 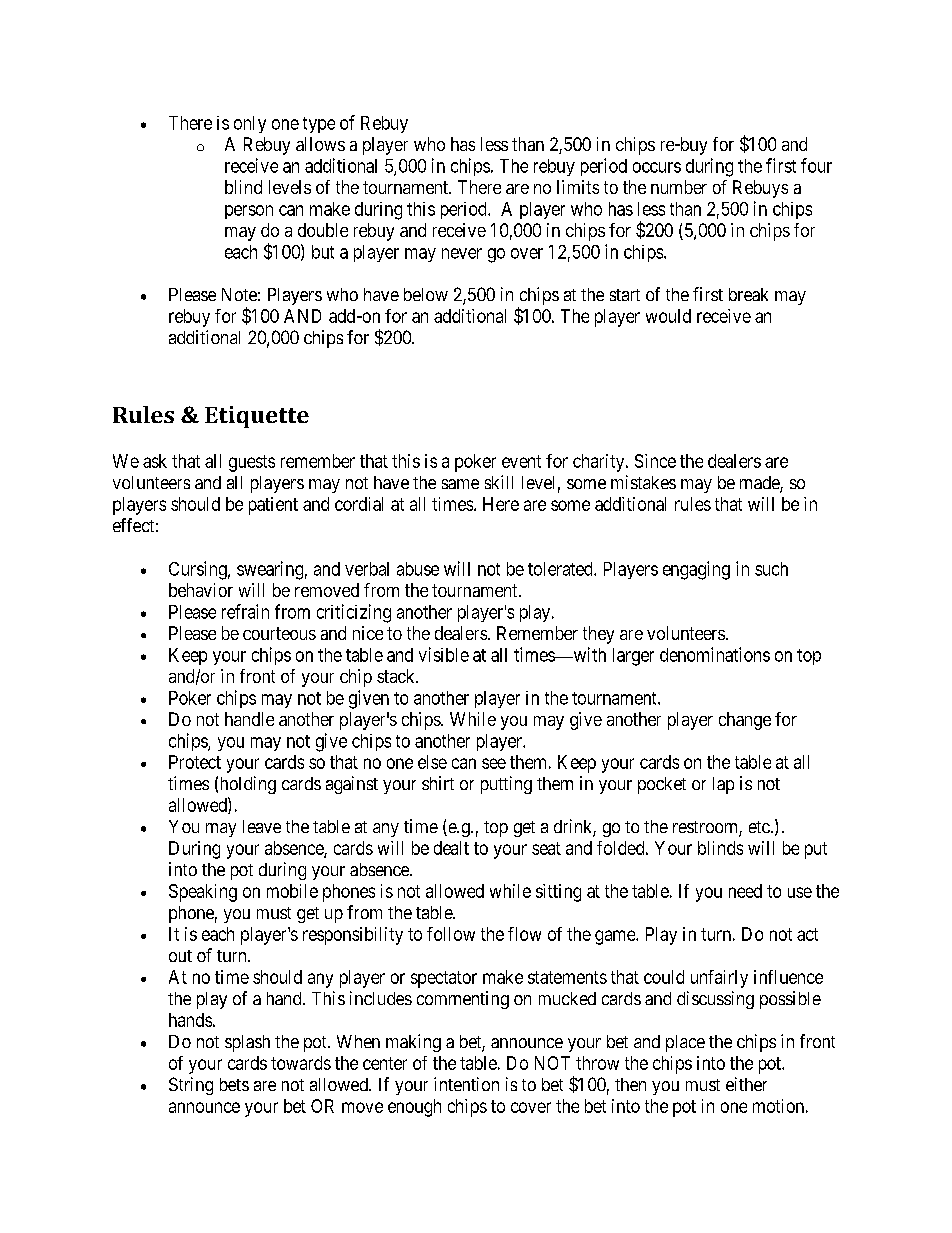 I want to click on intention, so click(x=466, y=1084).
